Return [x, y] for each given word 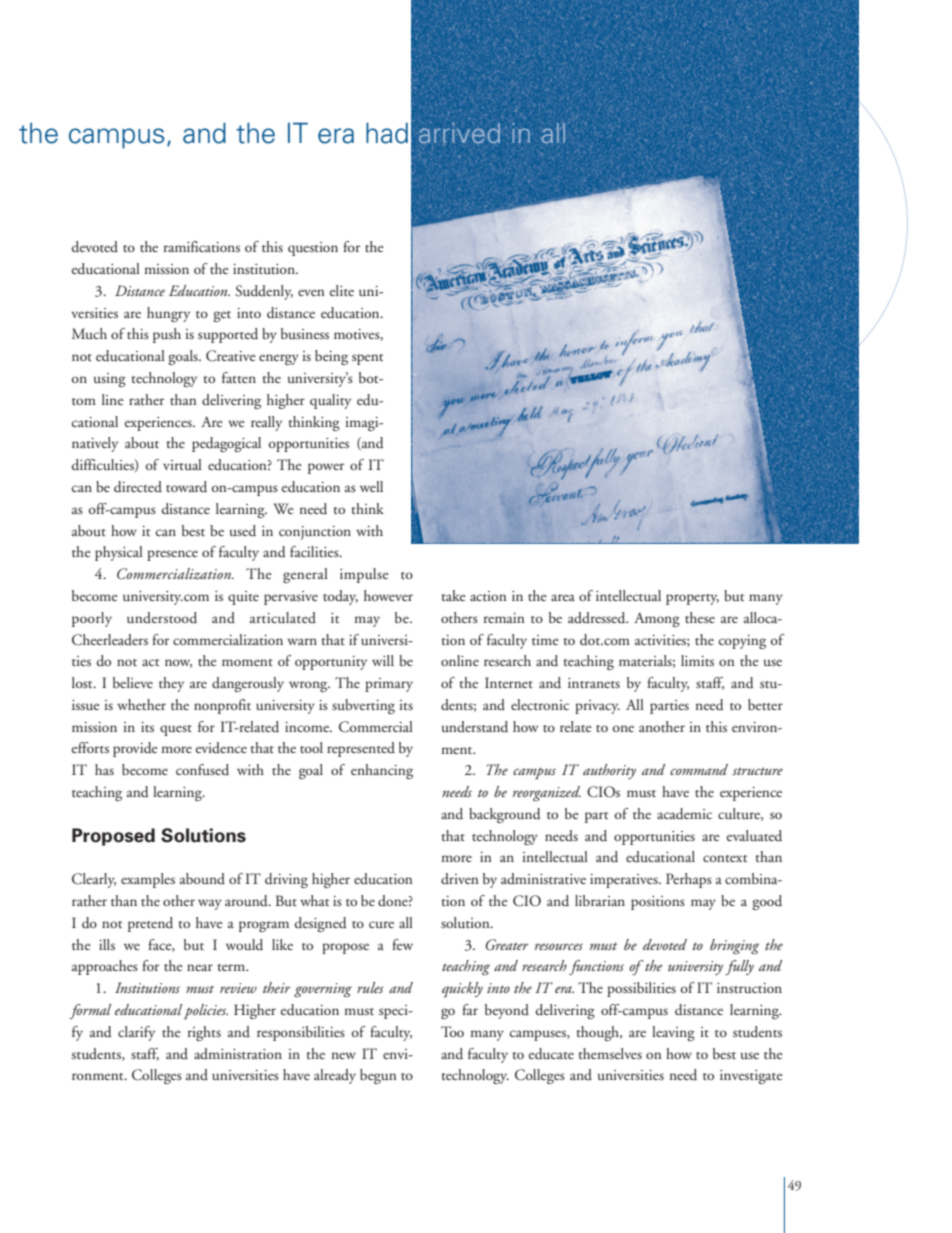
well [371, 486]
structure [757, 771]
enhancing [382, 771]
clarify [136, 1033]
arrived [459, 133]
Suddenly [264, 292]
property [692, 599]
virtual [182, 464]
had [387, 133]
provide [135, 749]
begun [378, 1076]
